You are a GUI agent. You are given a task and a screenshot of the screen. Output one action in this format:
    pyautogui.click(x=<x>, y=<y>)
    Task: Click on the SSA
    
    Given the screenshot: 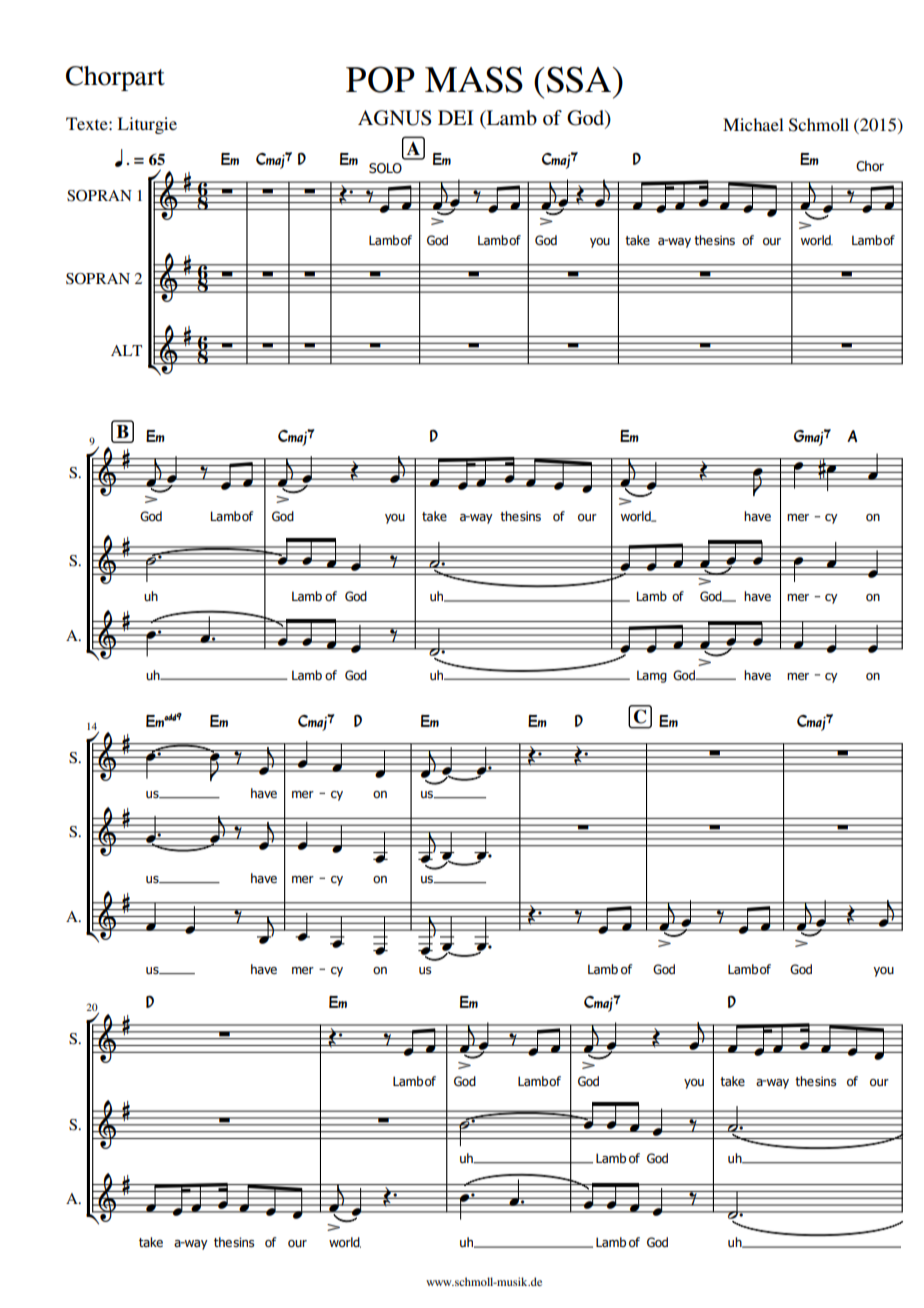 What is the action you would take?
    pyautogui.click(x=579, y=79)
